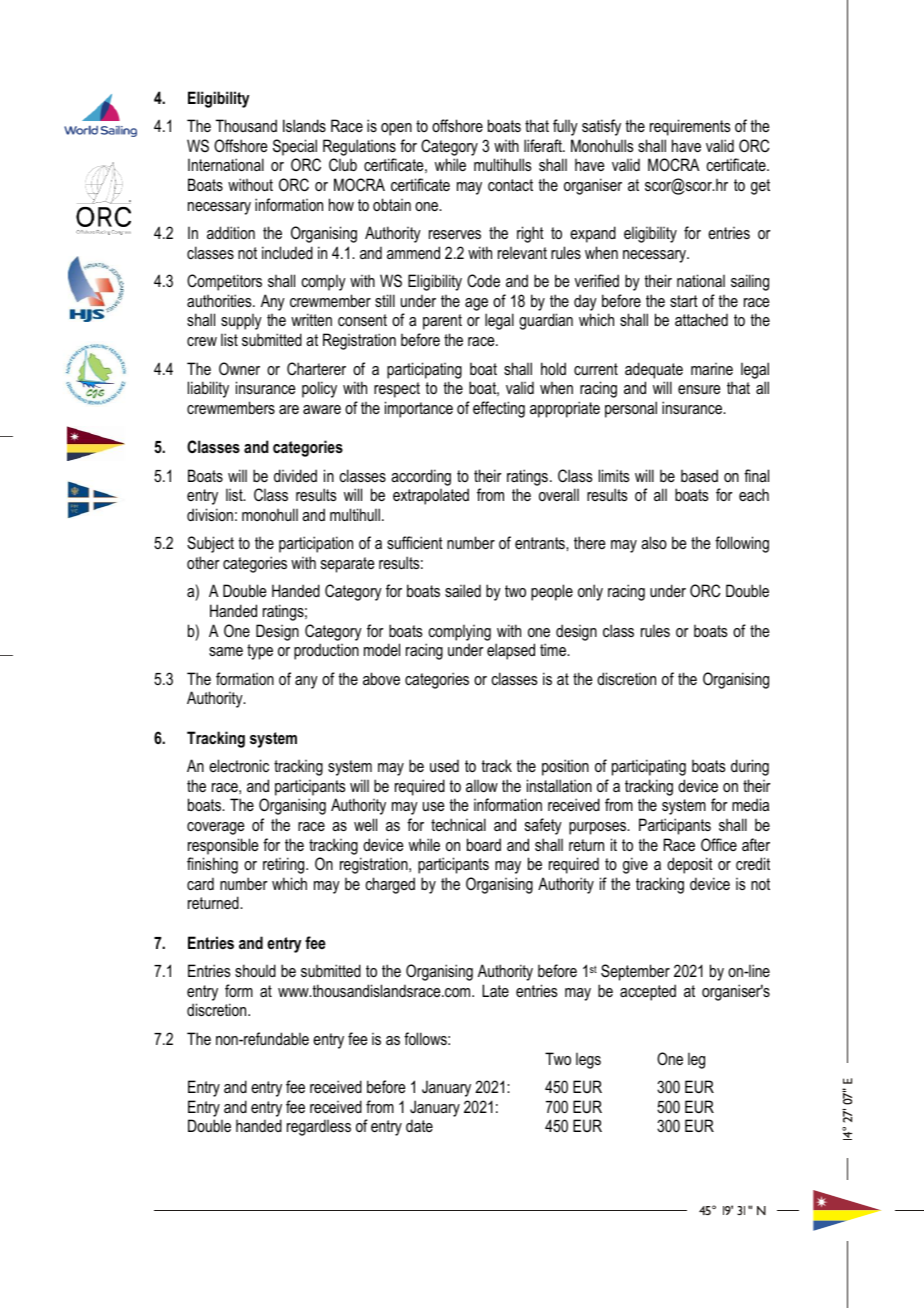 The image size is (924, 1308). What do you see at coordinates (484, 844) in the screenshot?
I see `board` at bounding box center [484, 844].
